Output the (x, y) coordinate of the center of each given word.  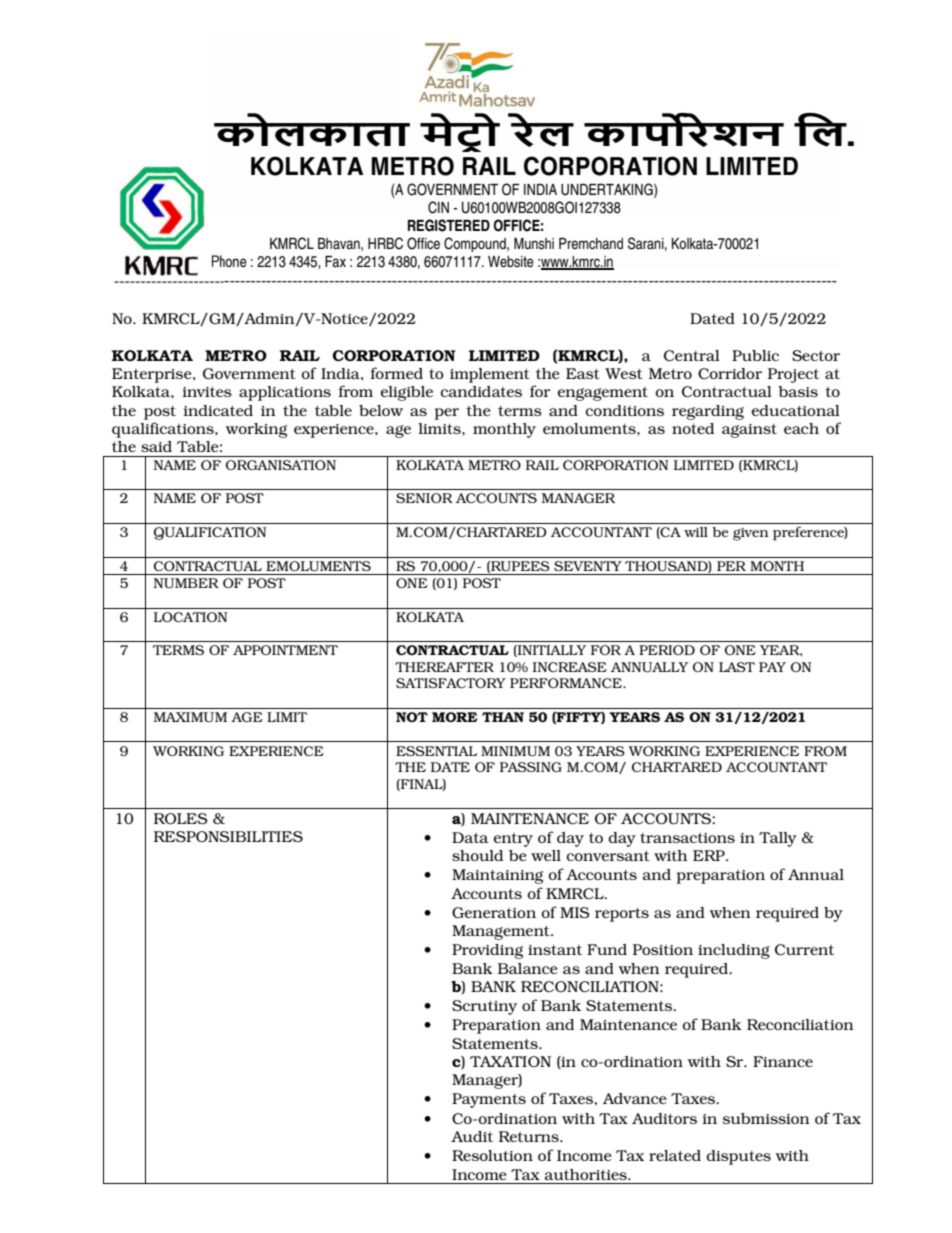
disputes (739, 1157)
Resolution (492, 1155)
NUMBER (186, 583)
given (751, 534)
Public (755, 355)
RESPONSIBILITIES (228, 836)
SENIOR (424, 498)
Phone (229, 261)
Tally (778, 839)
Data (470, 837)
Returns (530, 1136)
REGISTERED (449, 225)
